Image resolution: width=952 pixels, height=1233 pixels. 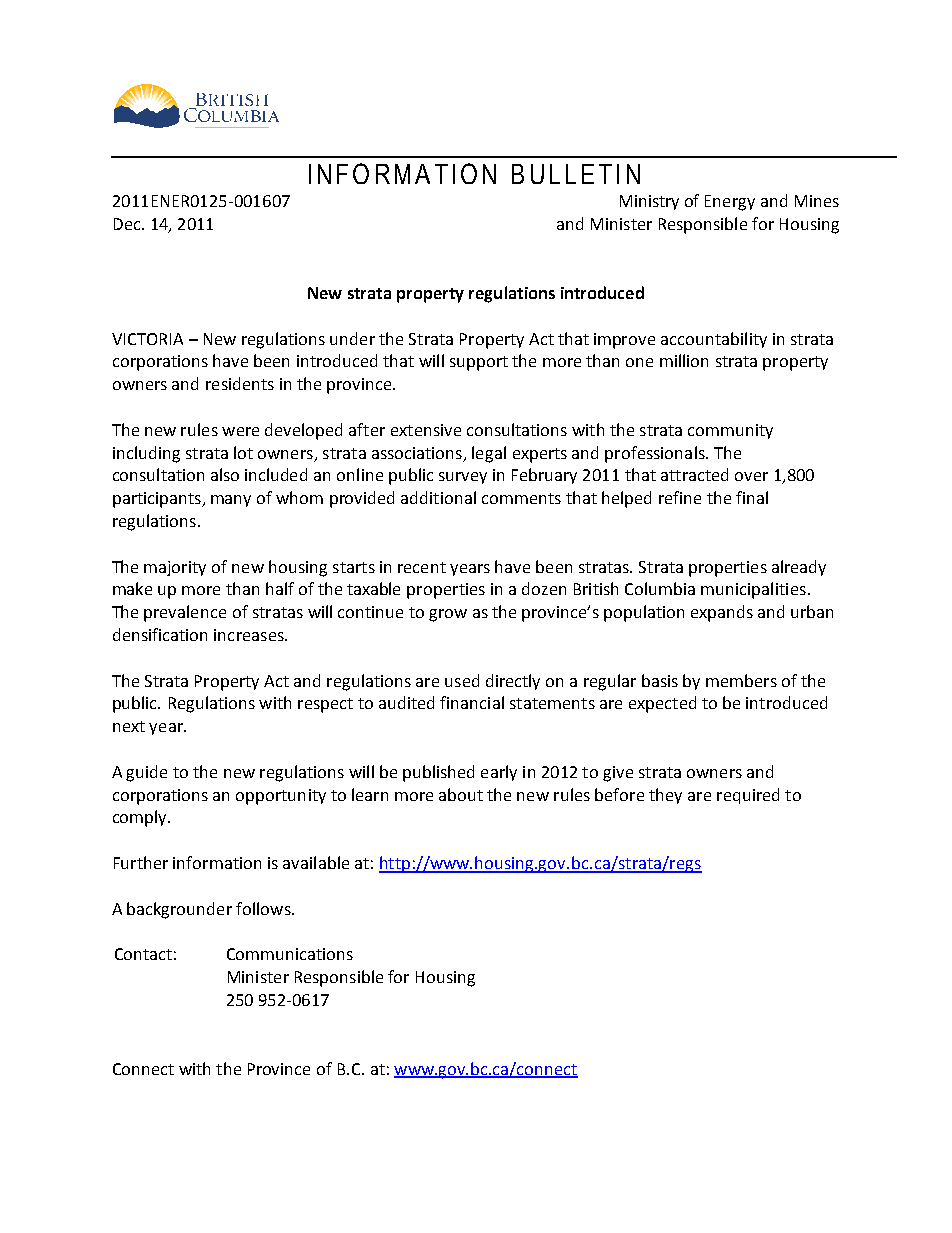 I want to click on Mines, so click(x=817, y=201).
